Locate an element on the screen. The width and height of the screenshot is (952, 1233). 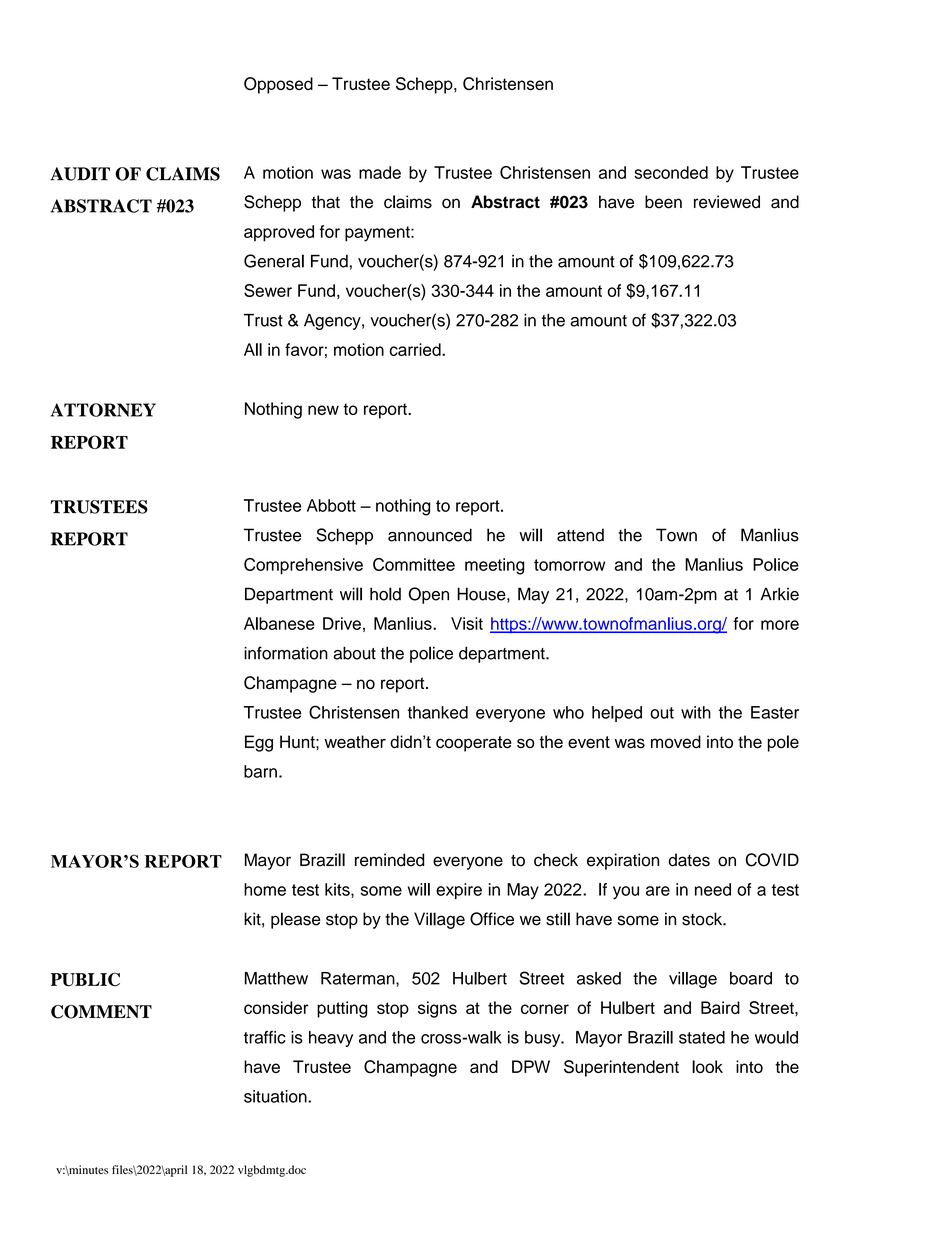
barn is located at coordinates (260, 771).
